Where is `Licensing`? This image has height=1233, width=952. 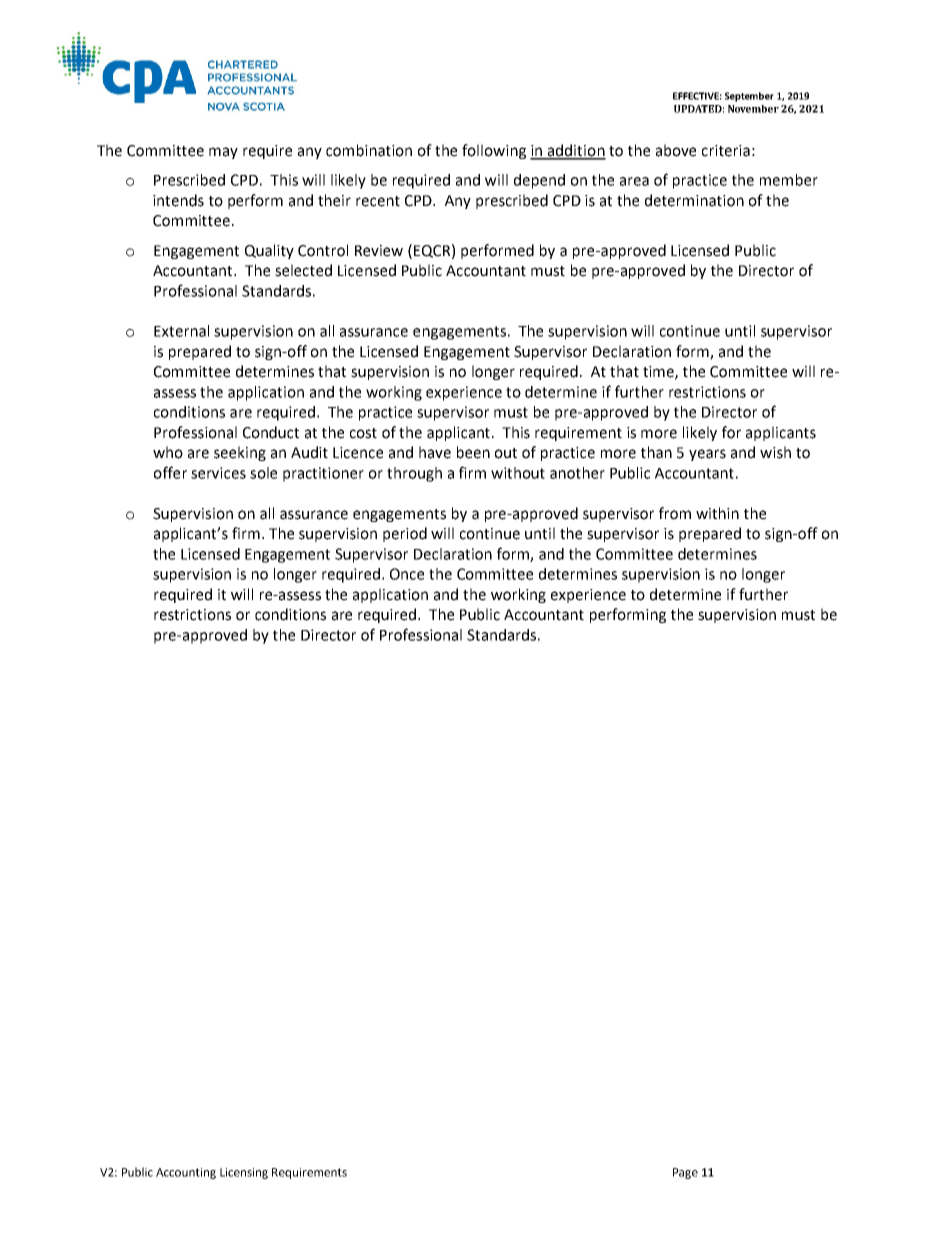 Licensing is located at coordinates (244, 1173).
